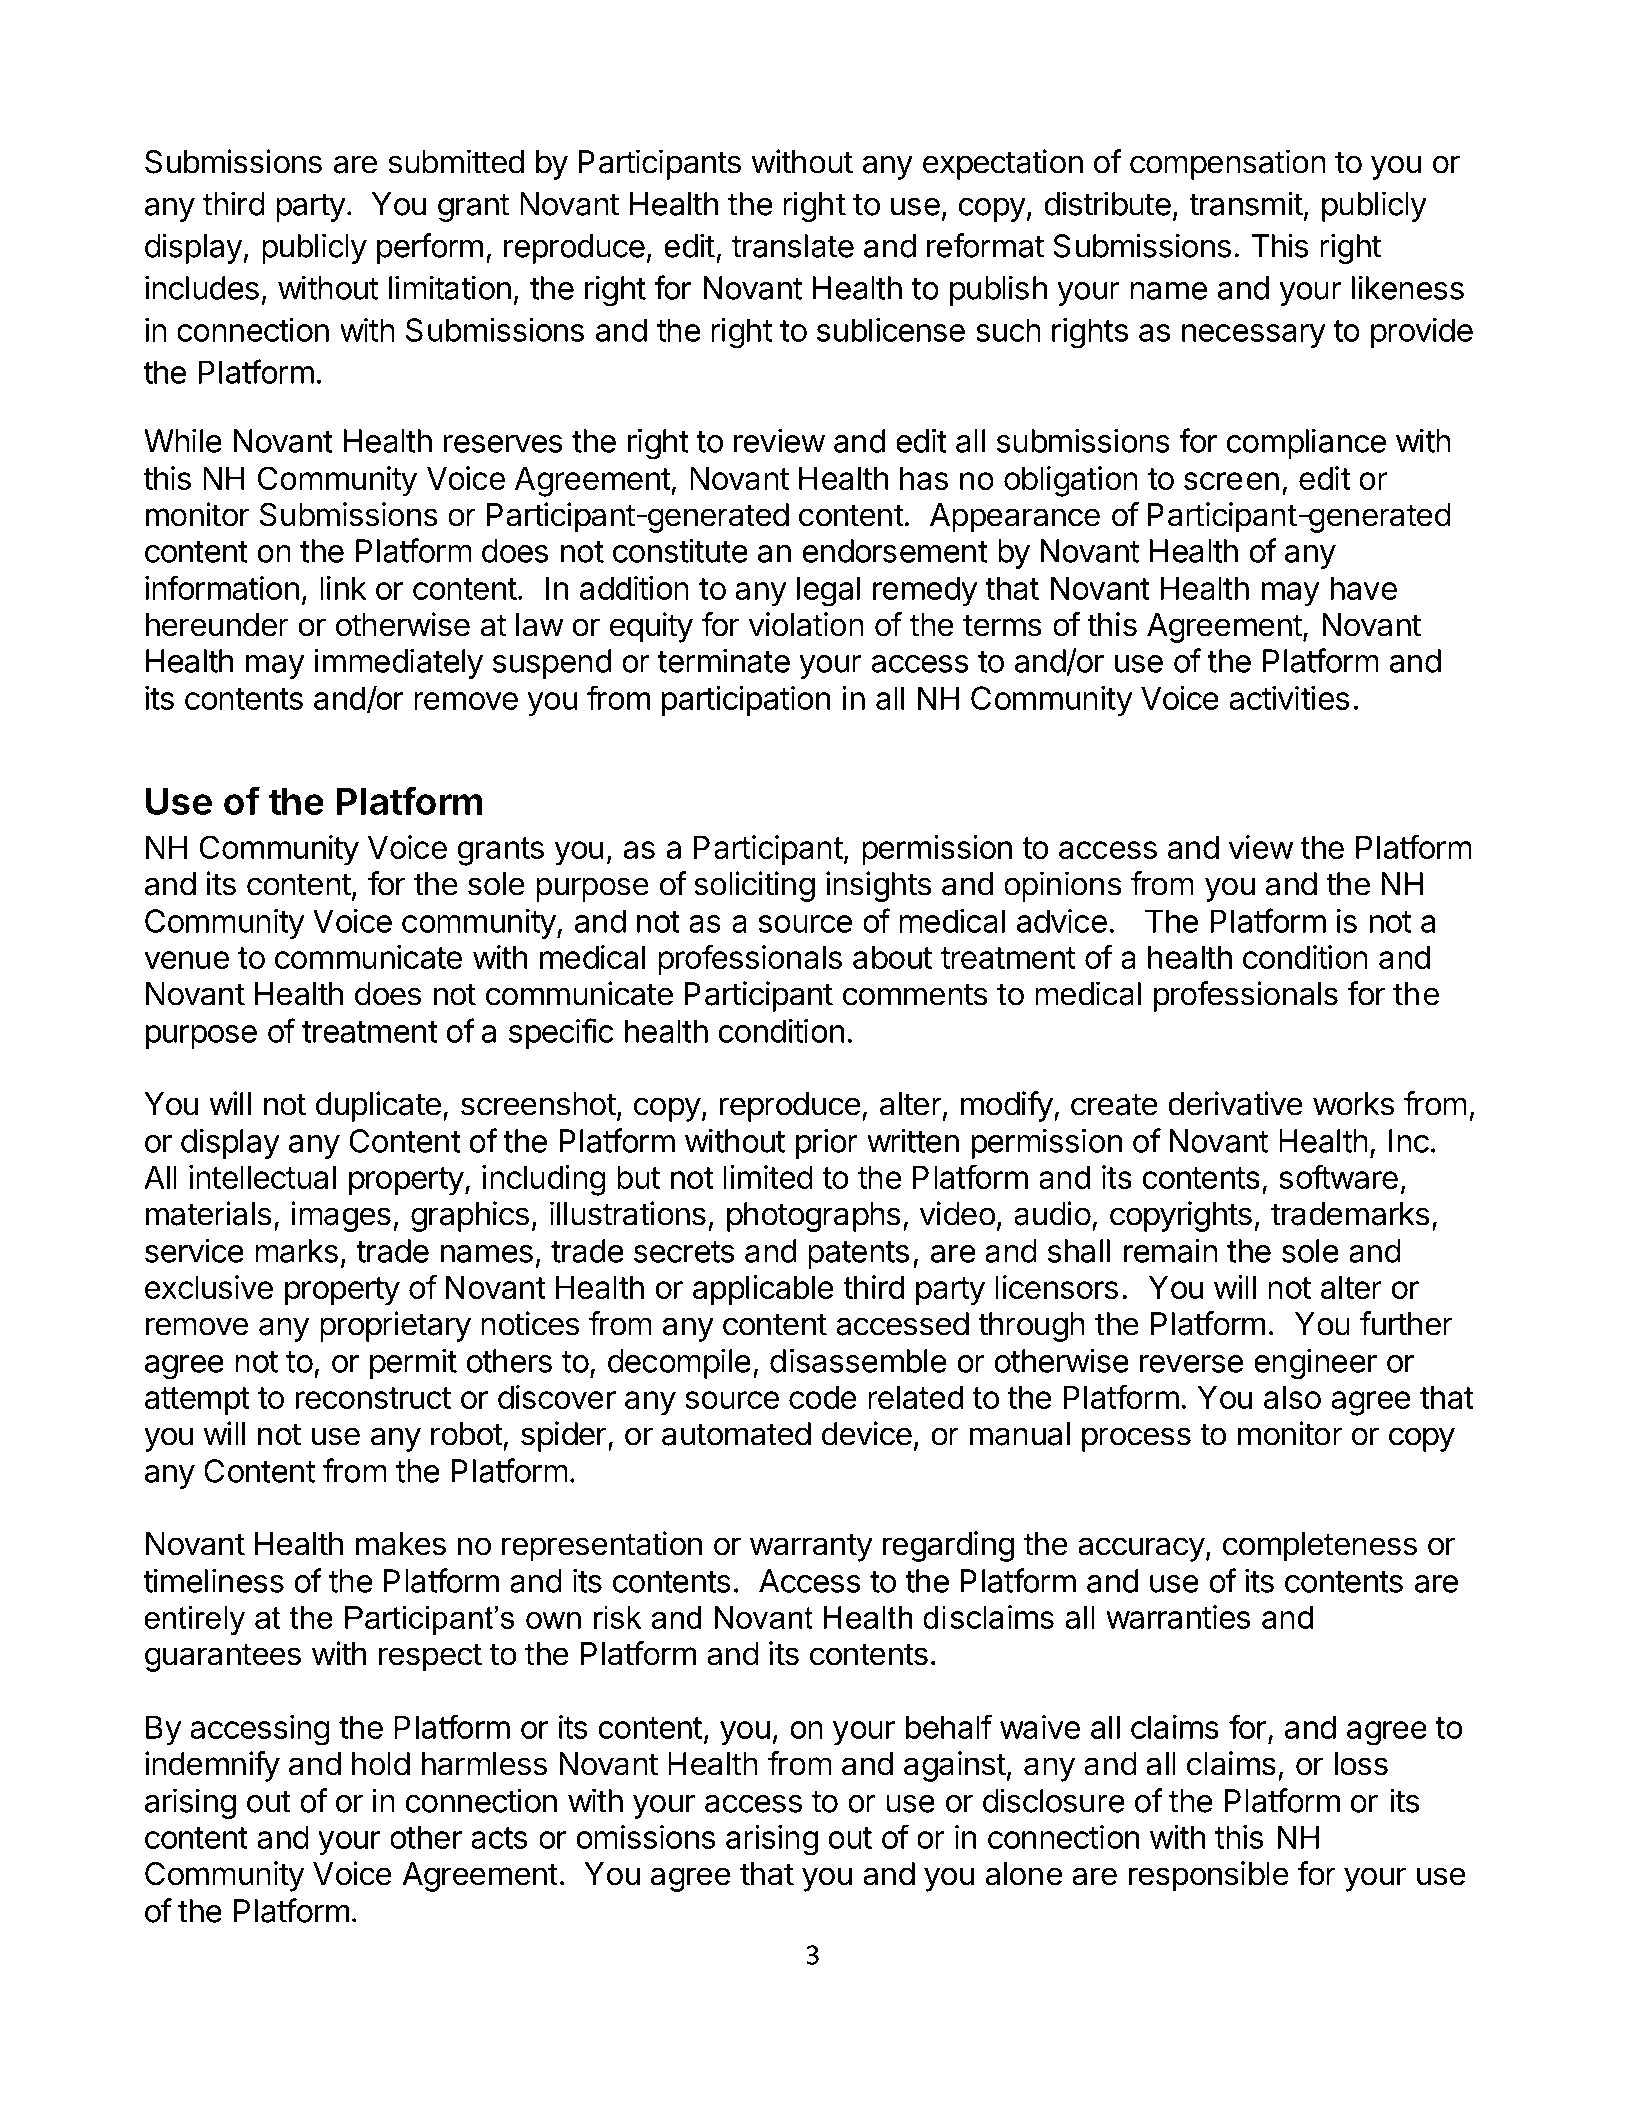  I want to click on limited, so click(768, 1177).
